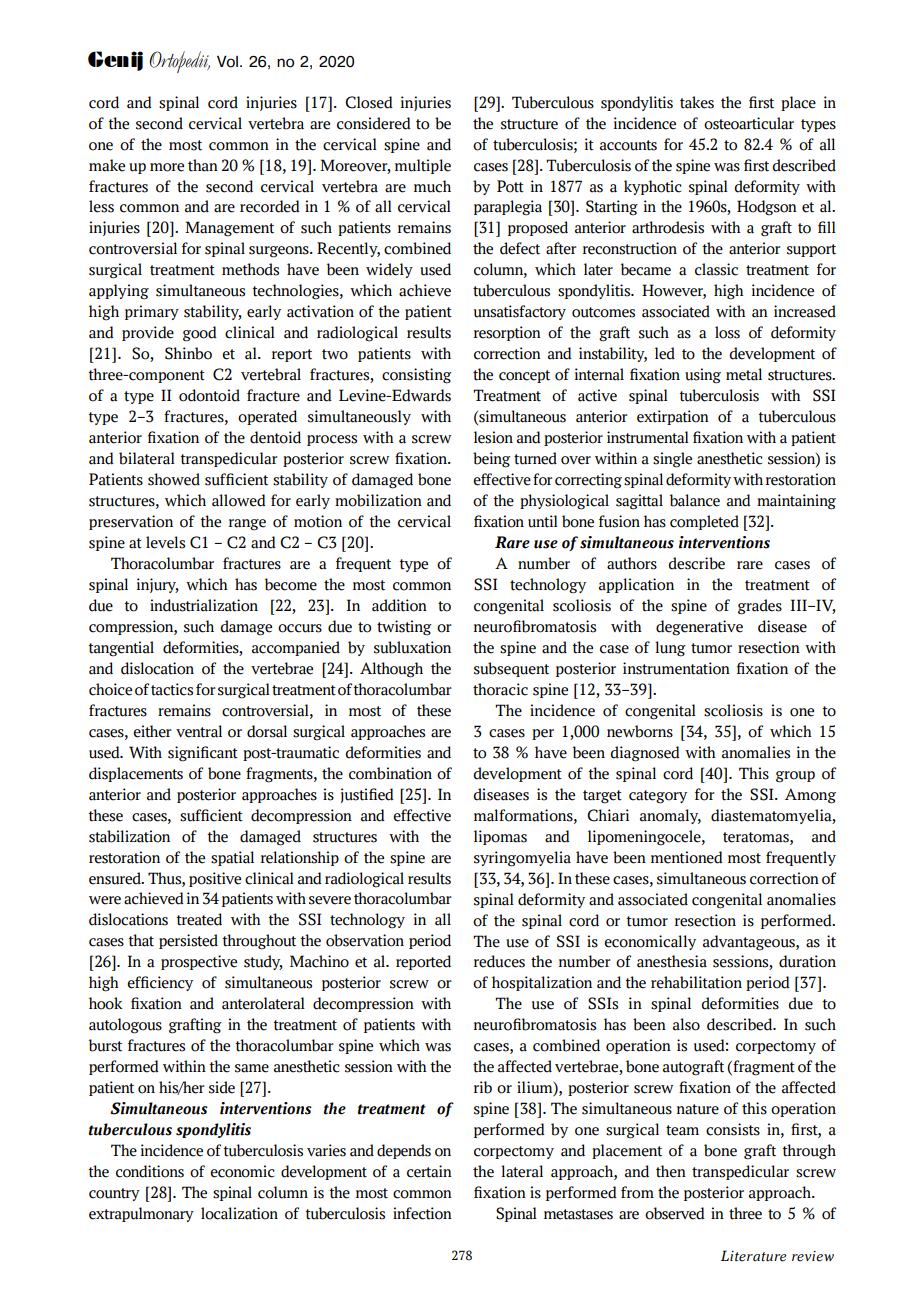 The width and height of the page is (924, 1308). What do you see at coordinates (390, 773) in the page?
I see `combination` at bounding box center [390, 773].
